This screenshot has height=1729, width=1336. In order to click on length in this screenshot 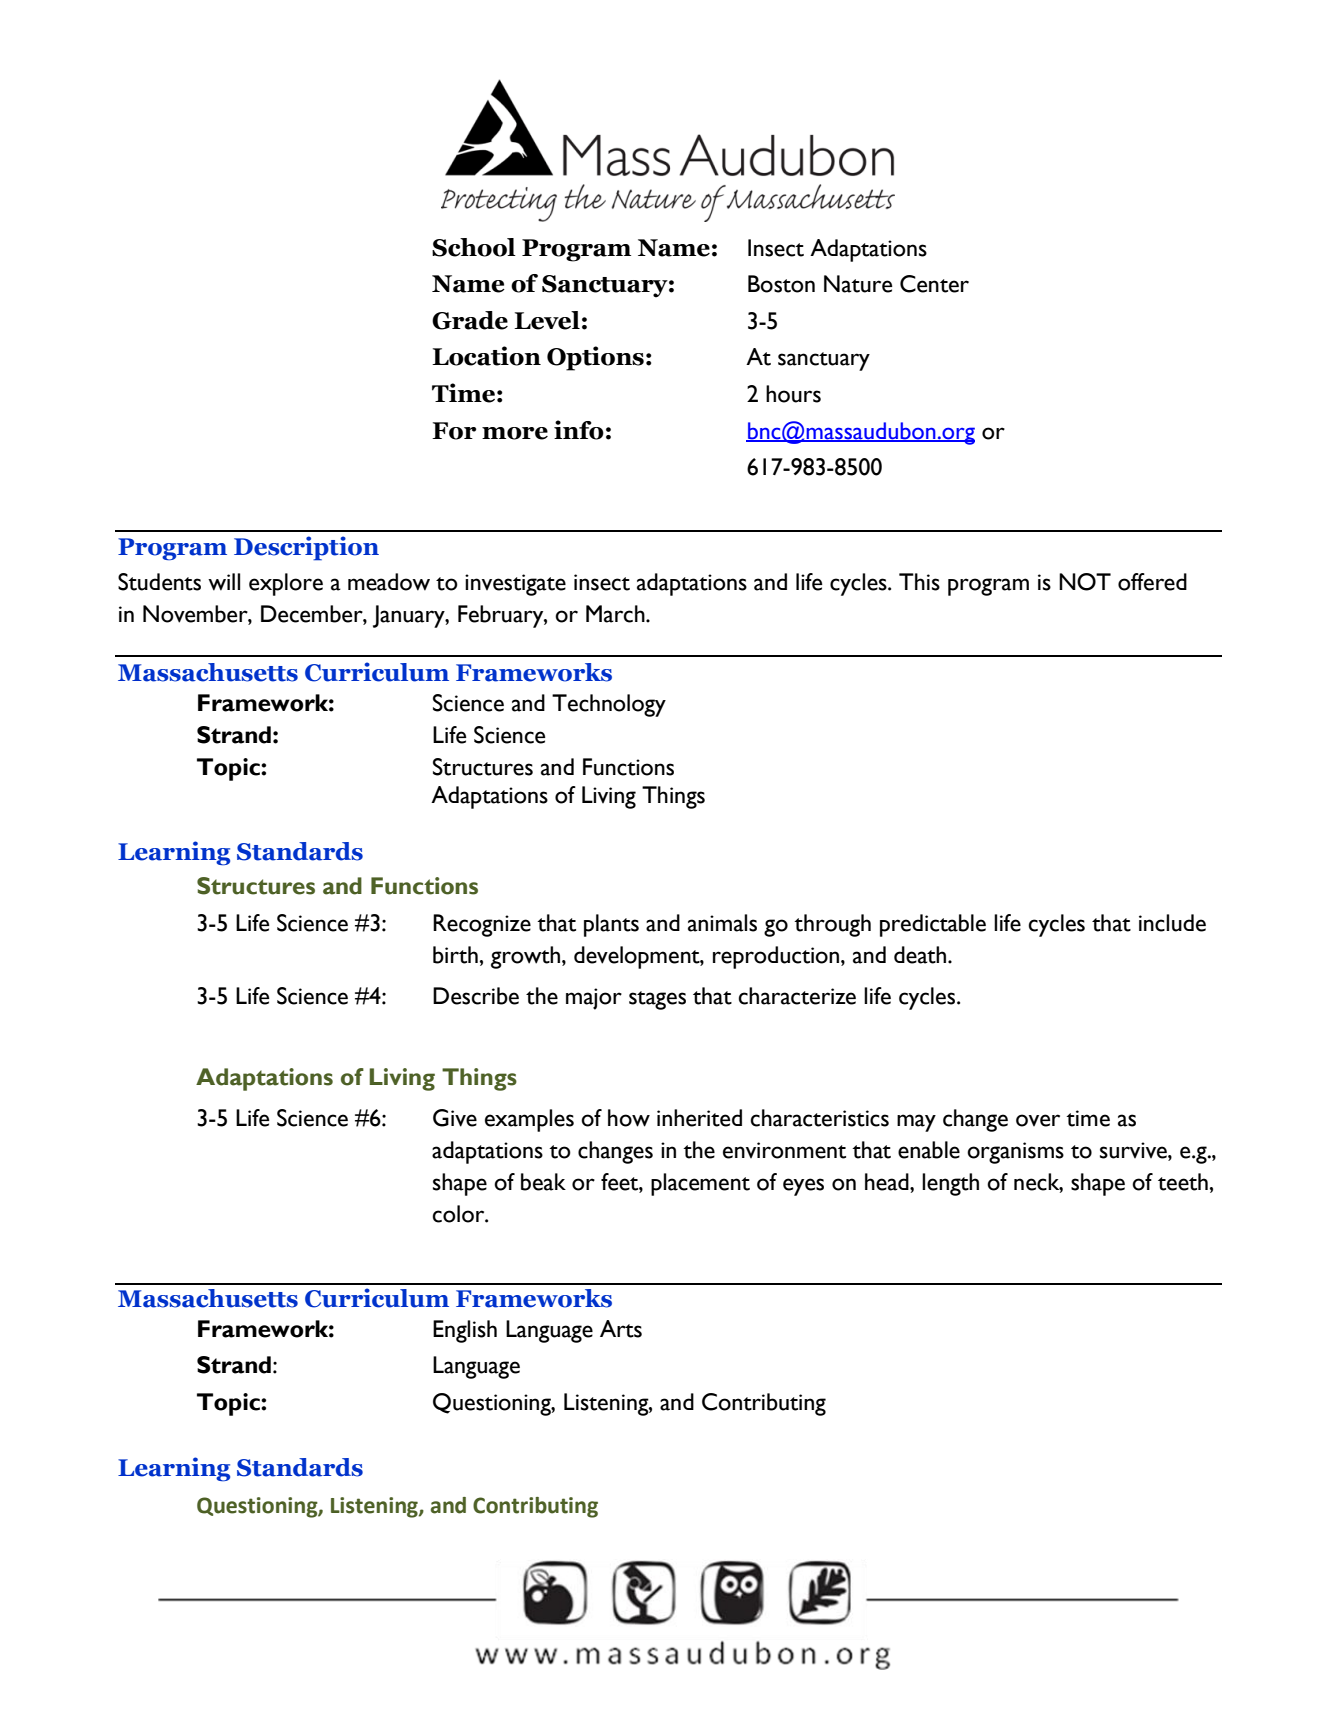, I will do `click(950, 1184)`.
